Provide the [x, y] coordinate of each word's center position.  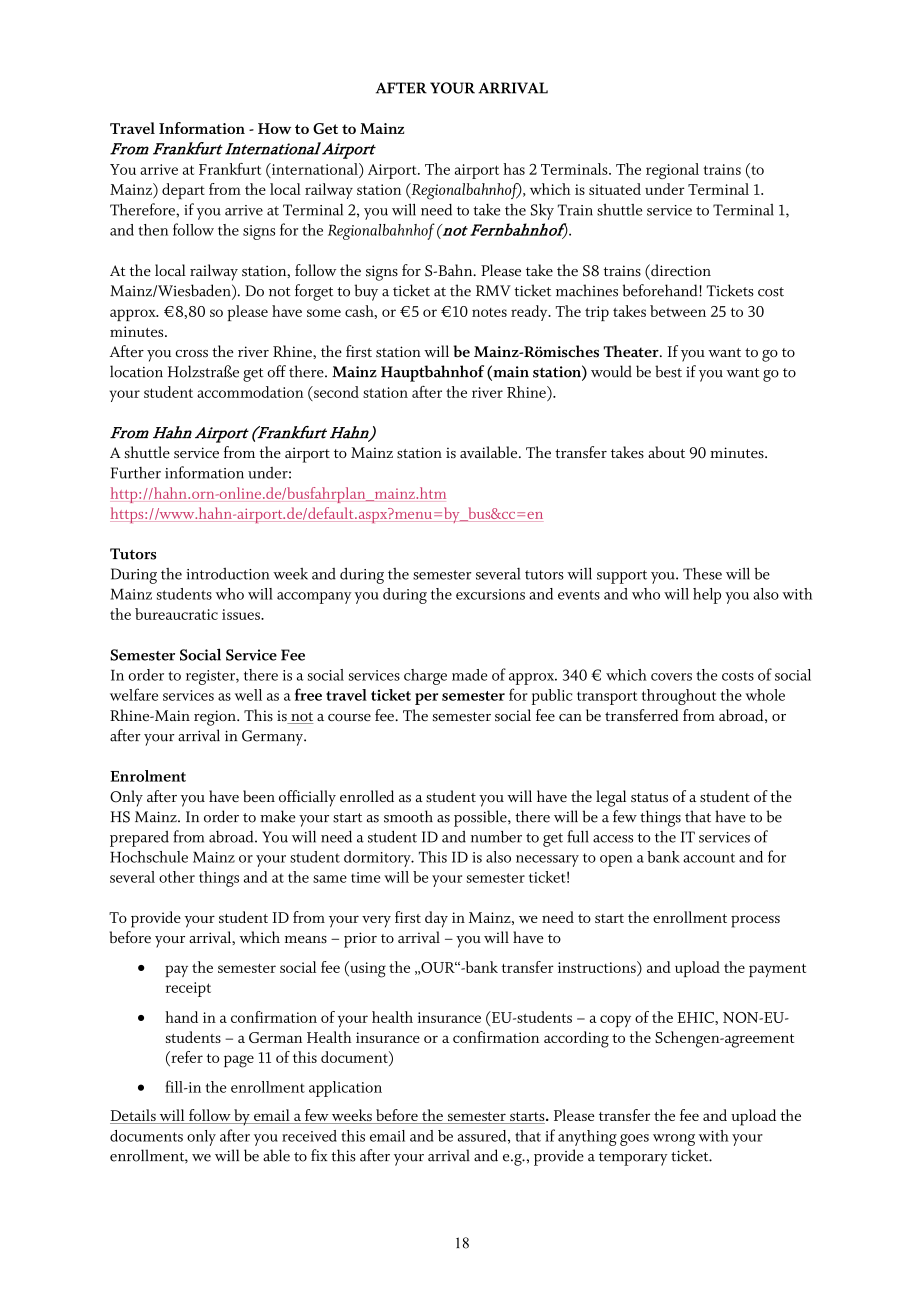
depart [183, 191]
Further [136, 473]
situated [615, 189]
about [666, 452]
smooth [408, 816]
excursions [490, 594]
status [649, 798]
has [514, 169]
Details [134, 1116]
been [259, 796]
